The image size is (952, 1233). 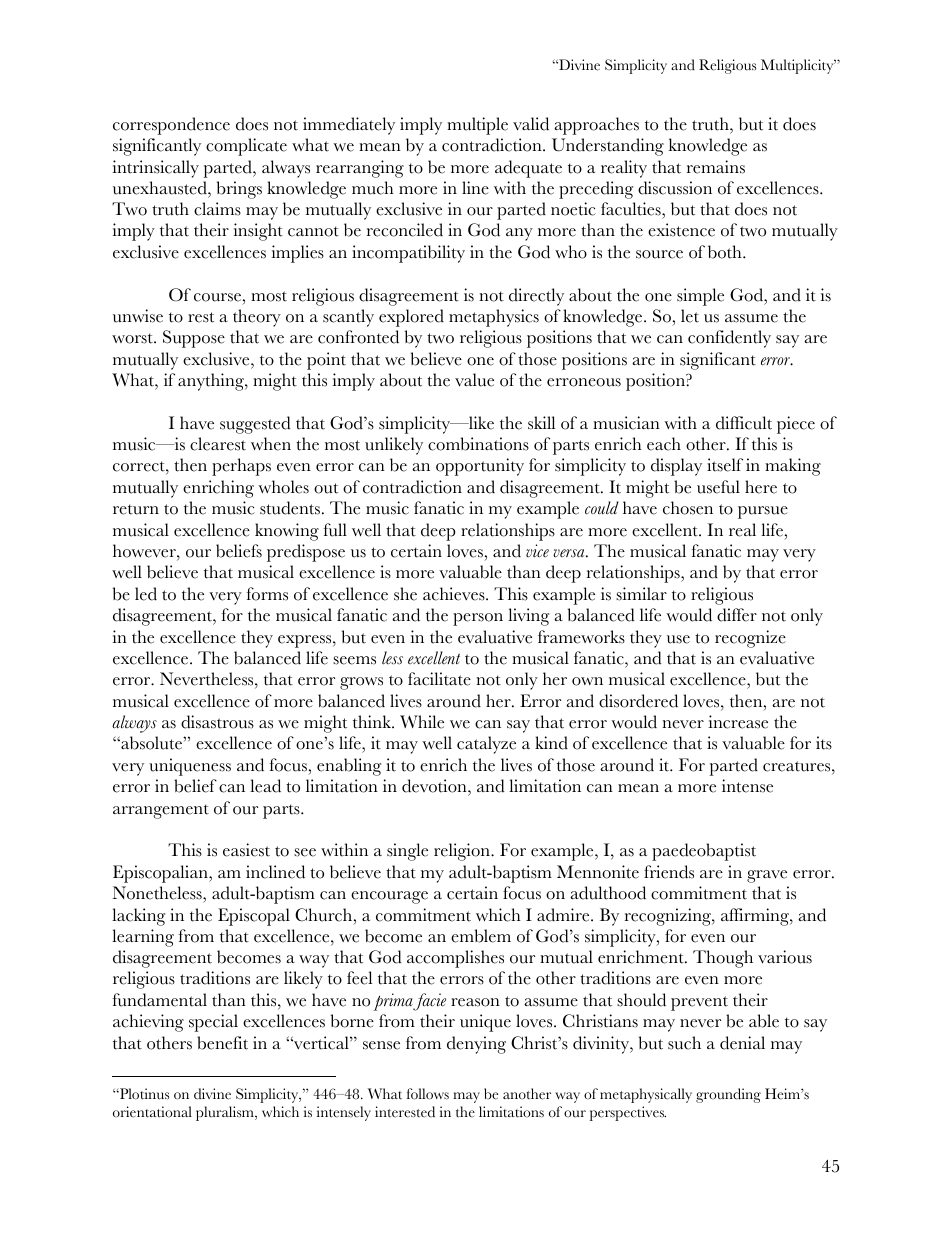 I want to click on easiest, so click(x=246, y=850).
